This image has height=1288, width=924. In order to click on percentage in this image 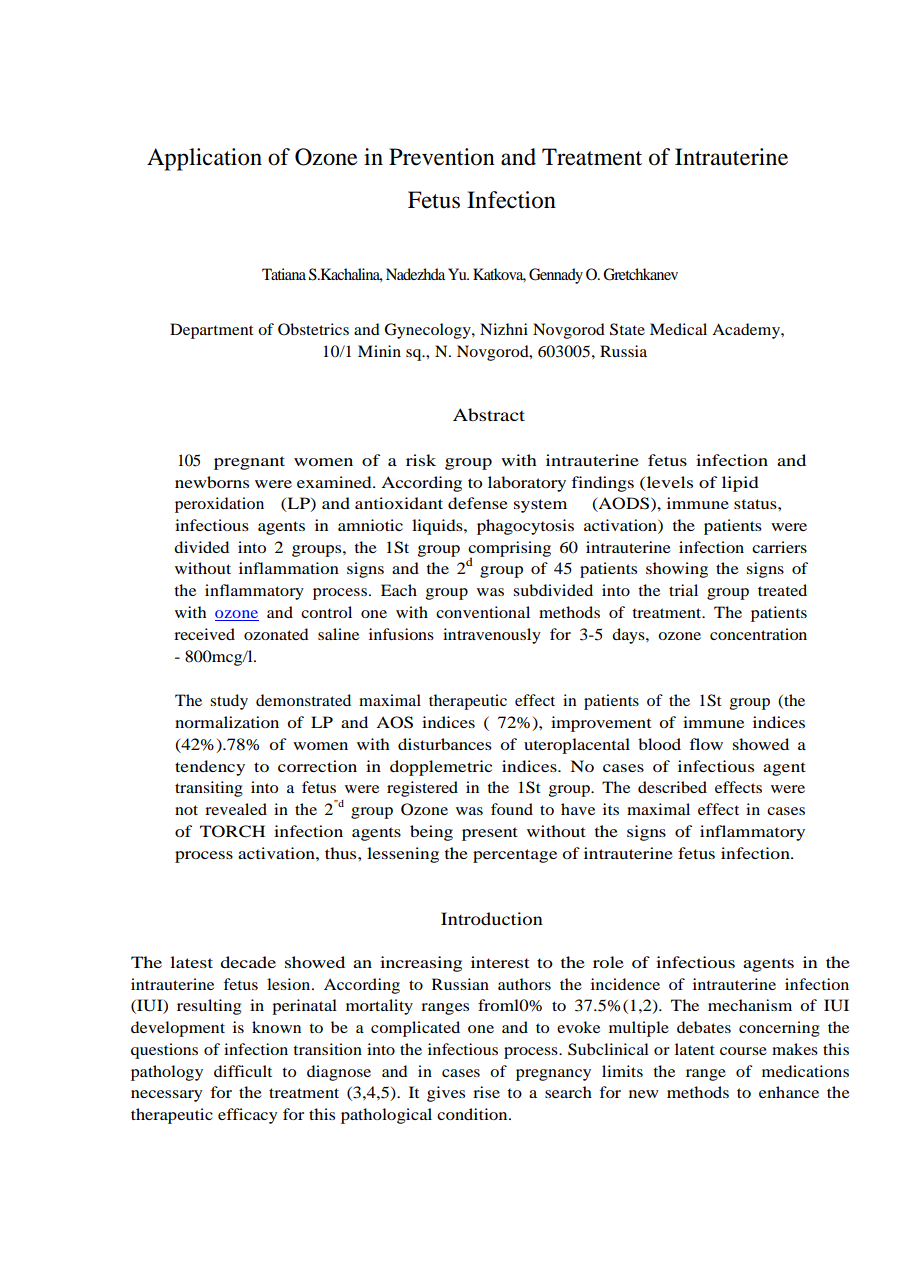, I will do `click(515, 856)`.
